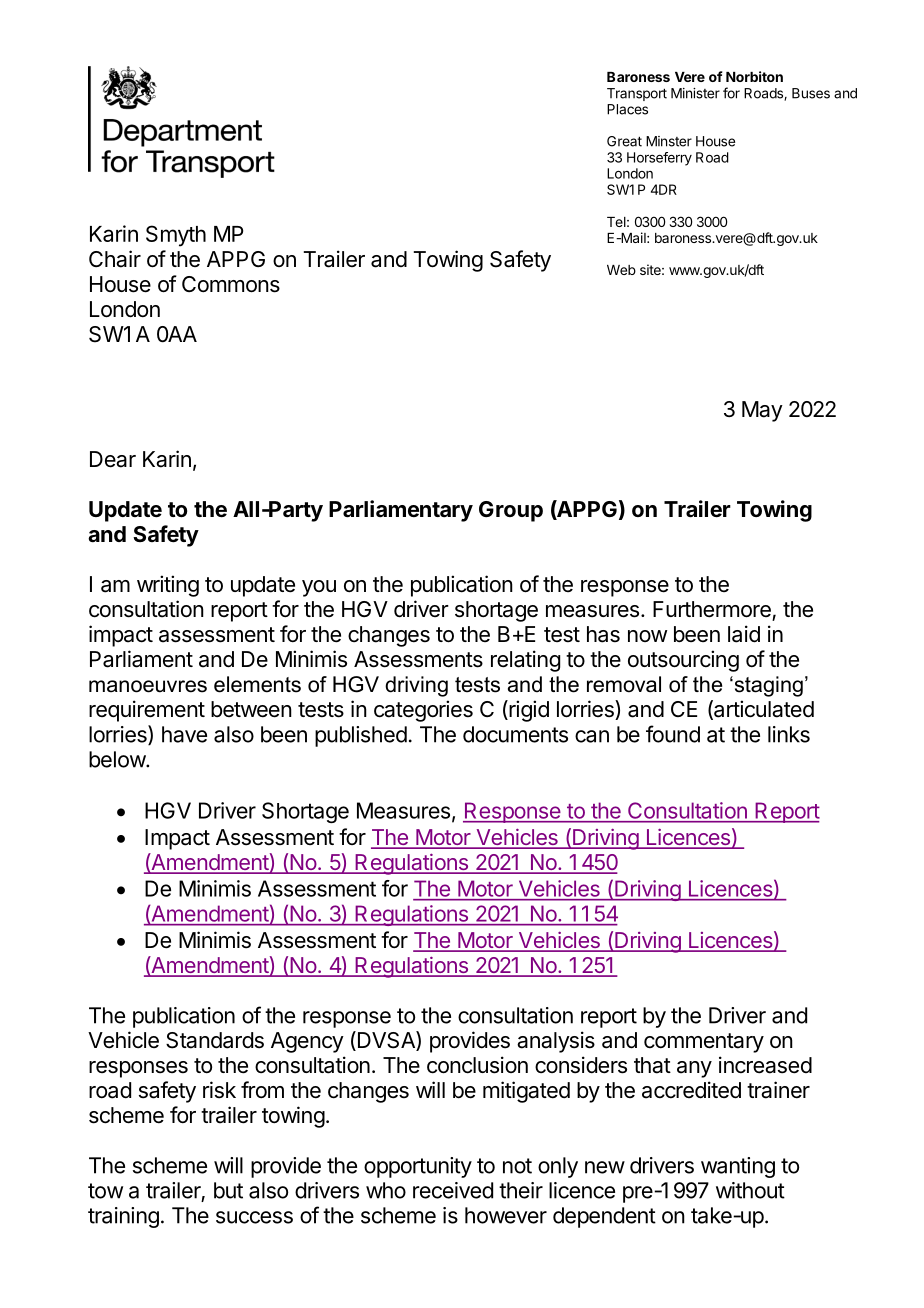 Image resolution: width=924 pixels, height=1308 pixels. Describe the element at coordinates (453, 1190) in the screenshot. I see `received` at that location.
